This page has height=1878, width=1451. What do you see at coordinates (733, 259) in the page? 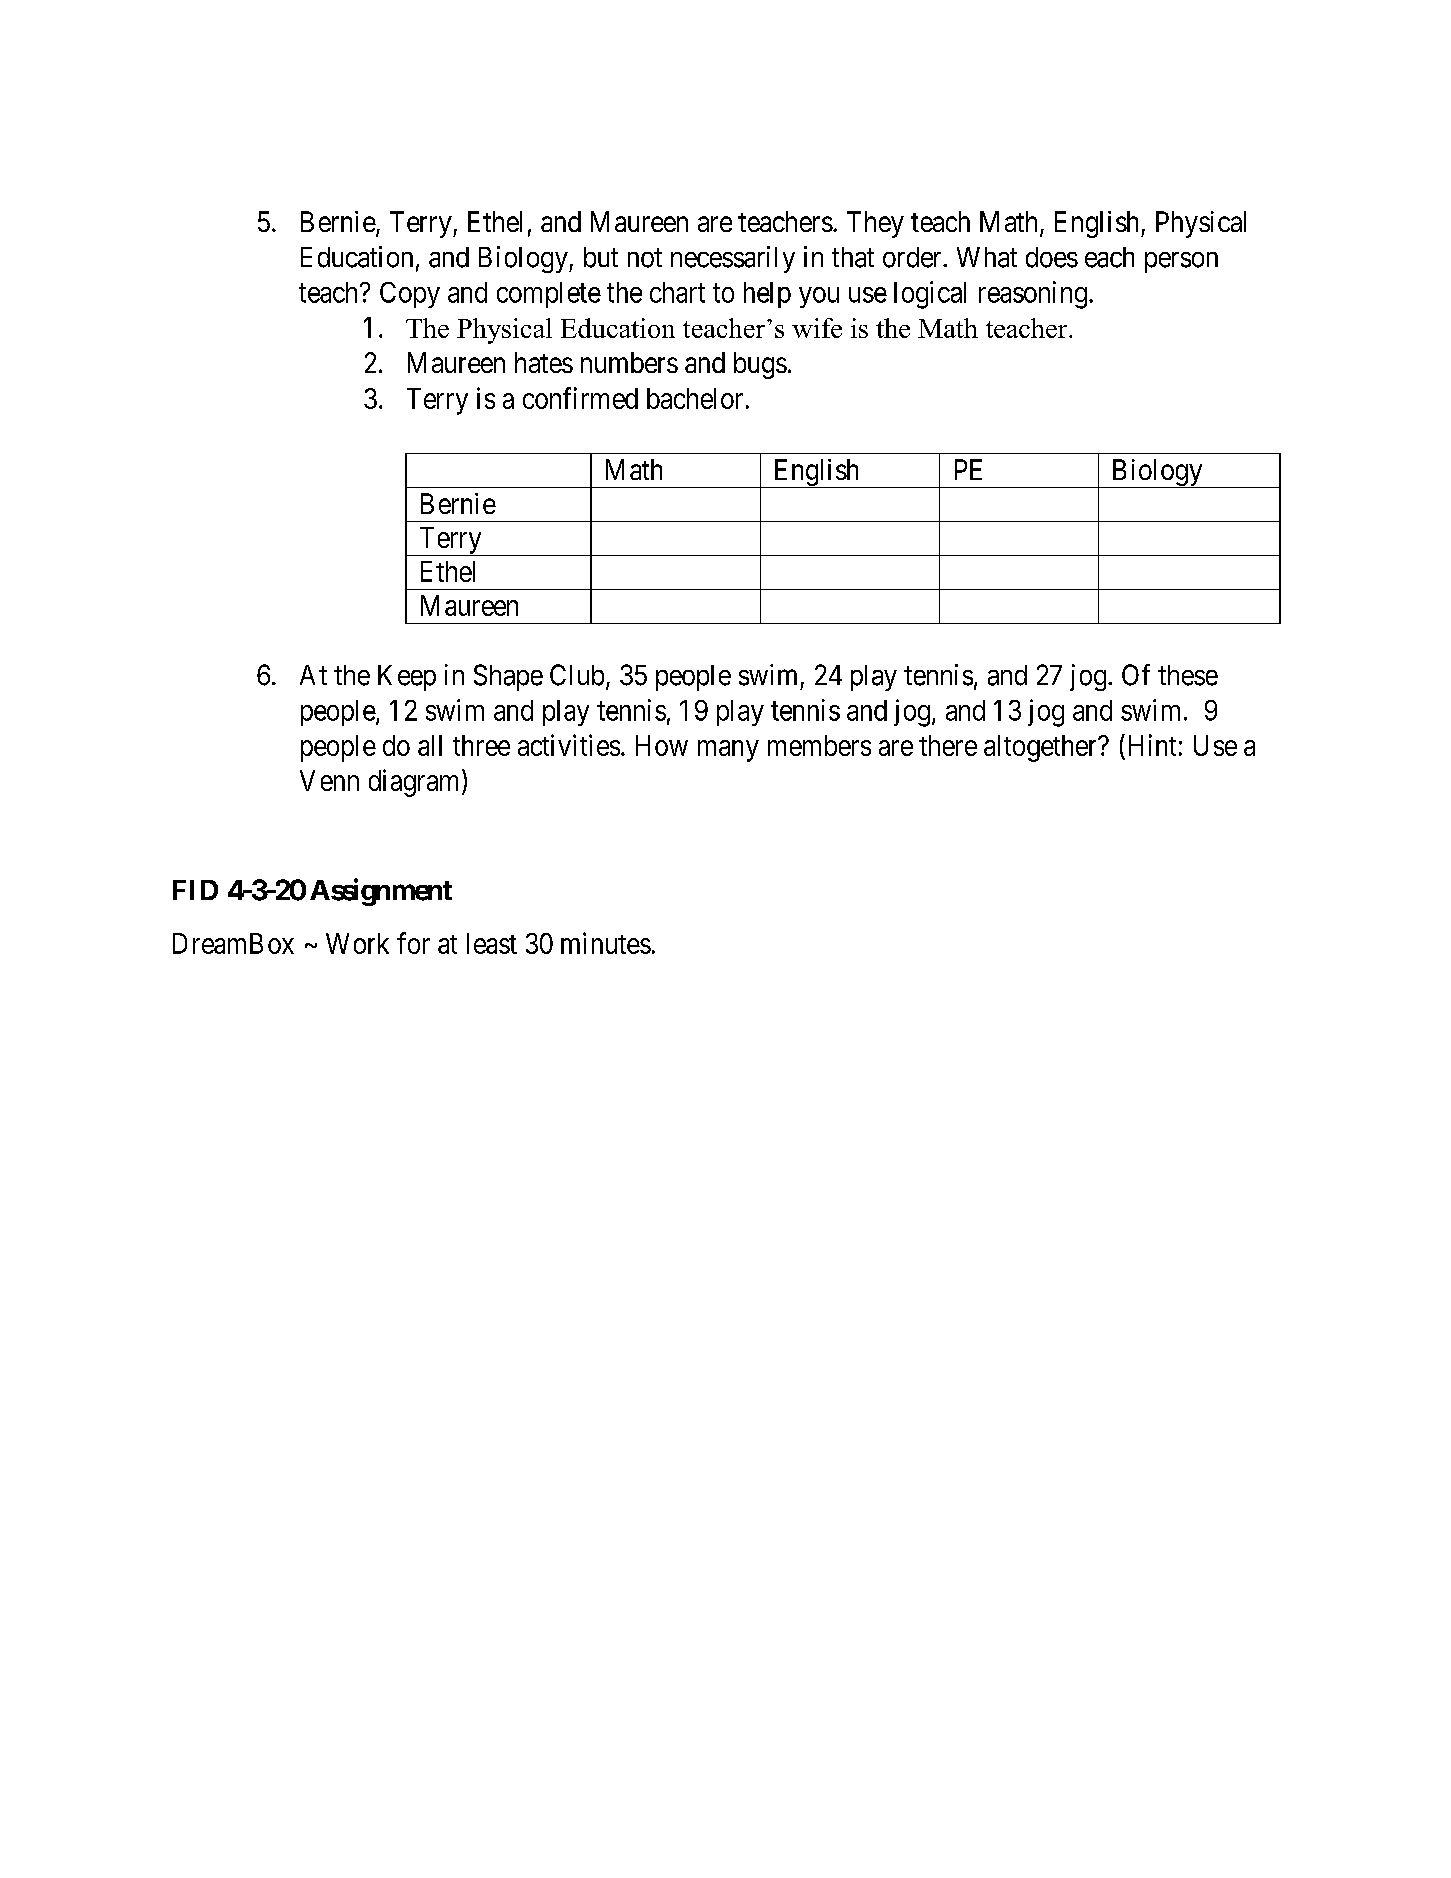
I see `necessarily` at bounding box center [733, 259].
